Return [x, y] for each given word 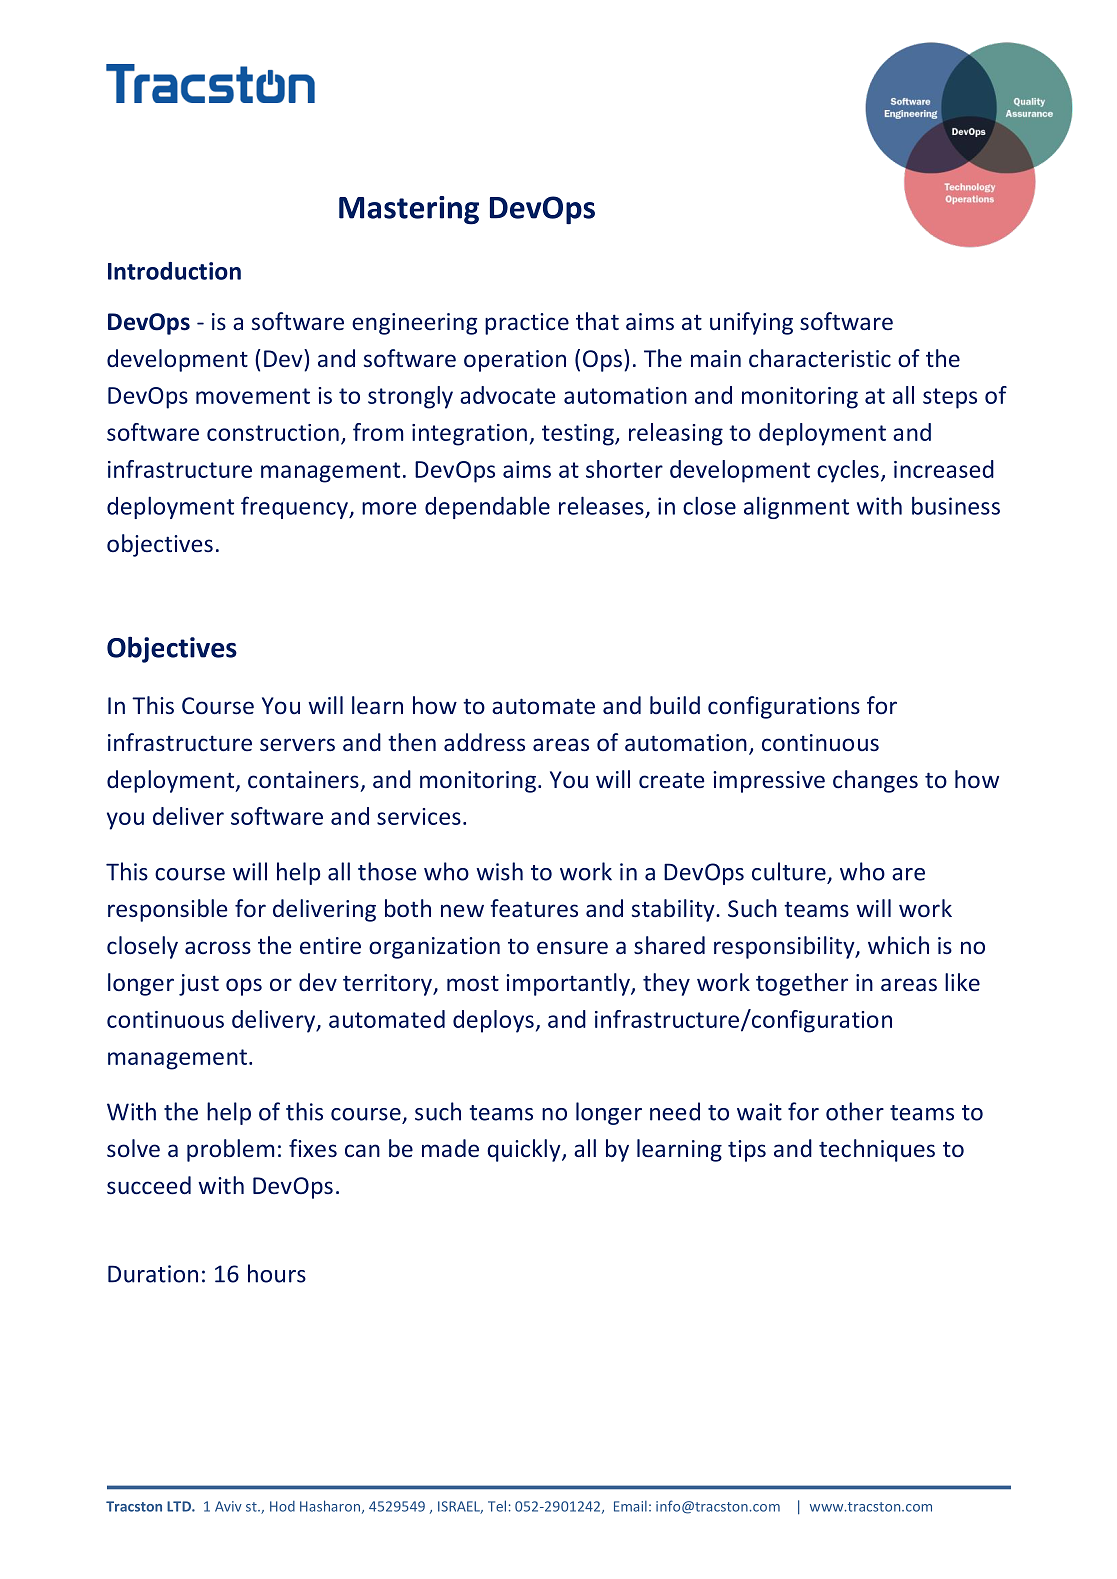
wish [499, 871]
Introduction [174, 271]
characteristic [820, 358]
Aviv [228, 1506]
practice [527, 324]
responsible [167, 910]
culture [789, 871]
